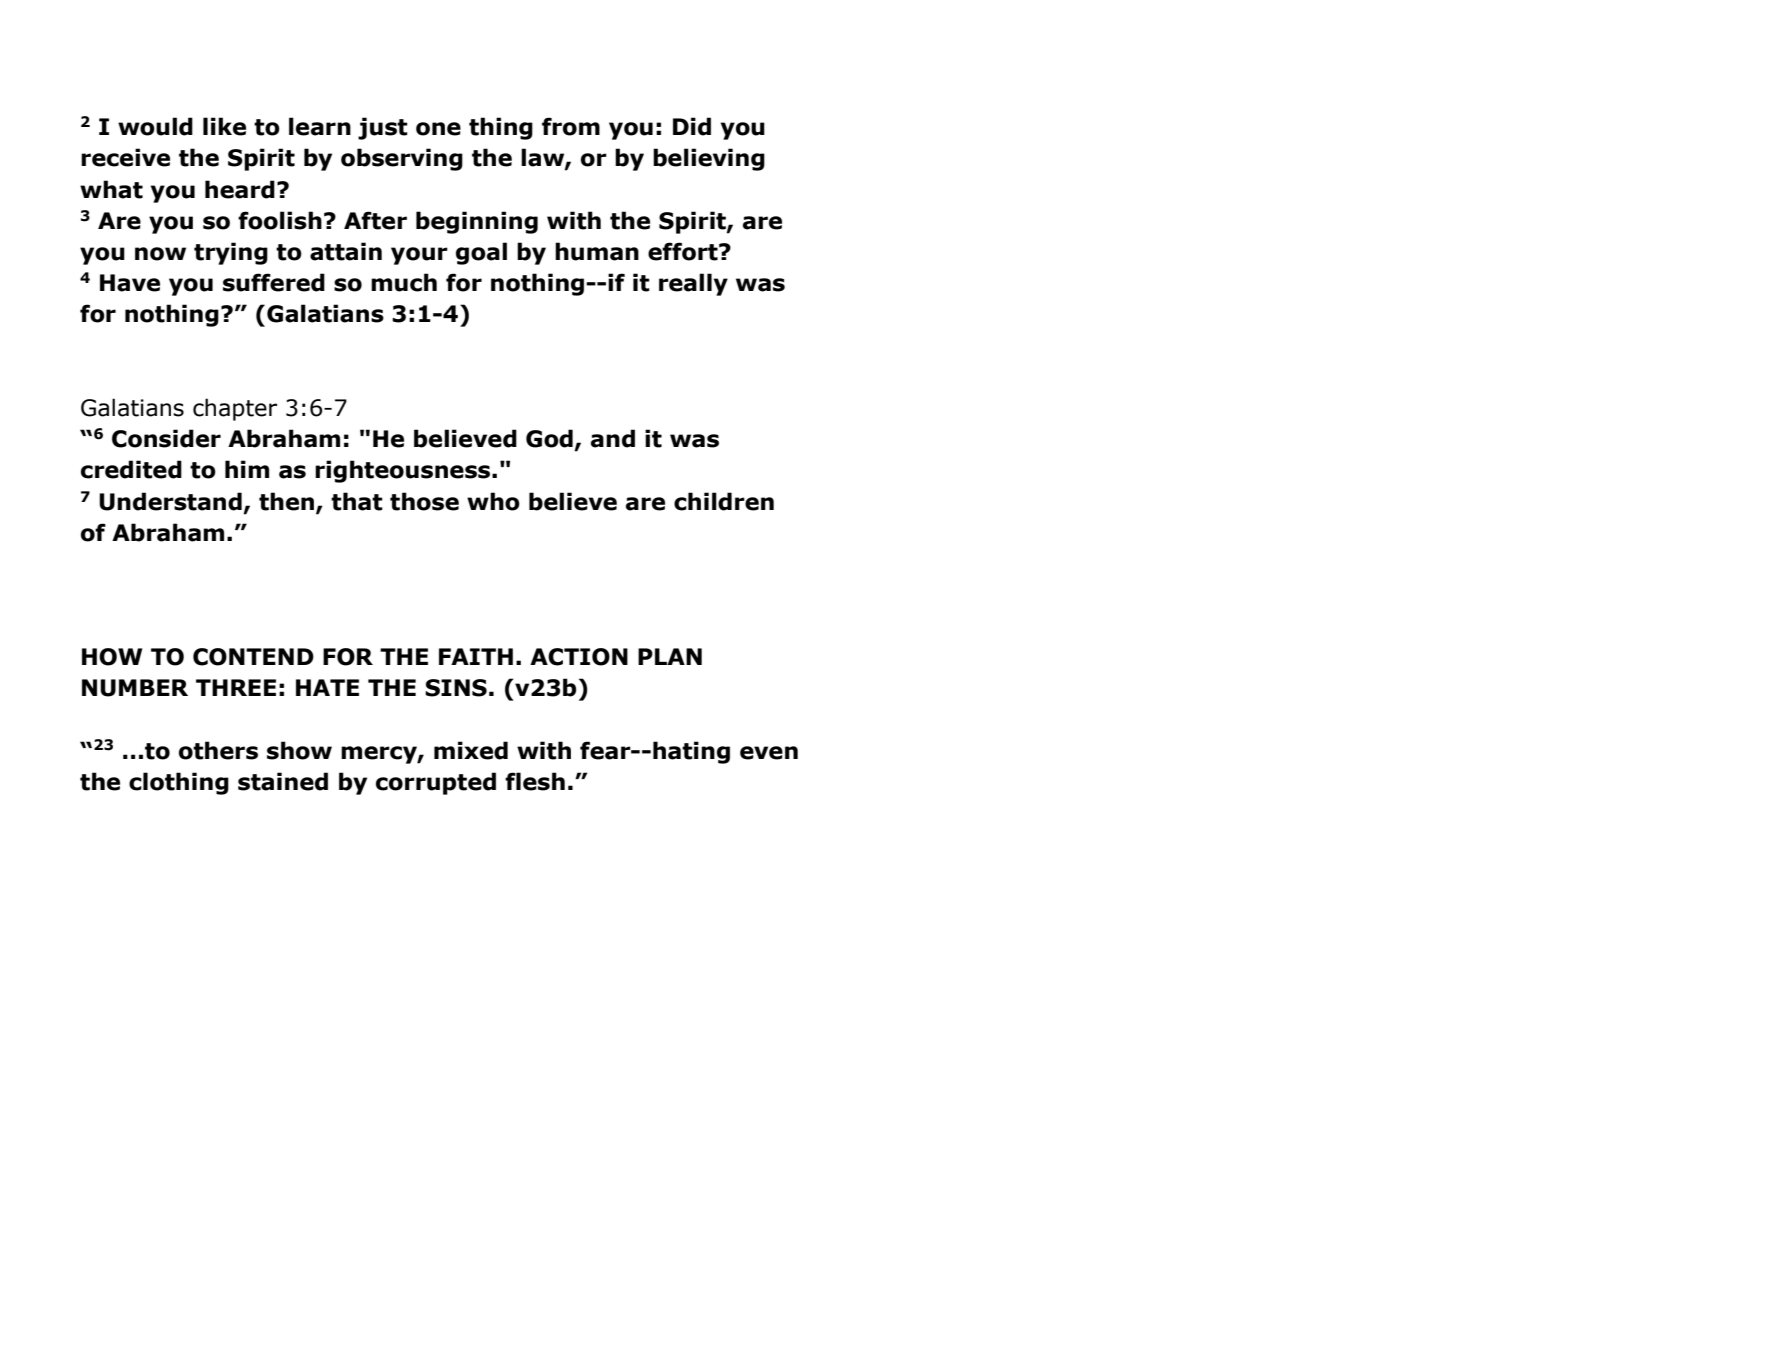 Image resolution: width=1766 pixels, height=1365 pixels. What do you see at coordinates (170, 501) in the screenshot?
I see `Understand` at bounding box center [170, 501].
